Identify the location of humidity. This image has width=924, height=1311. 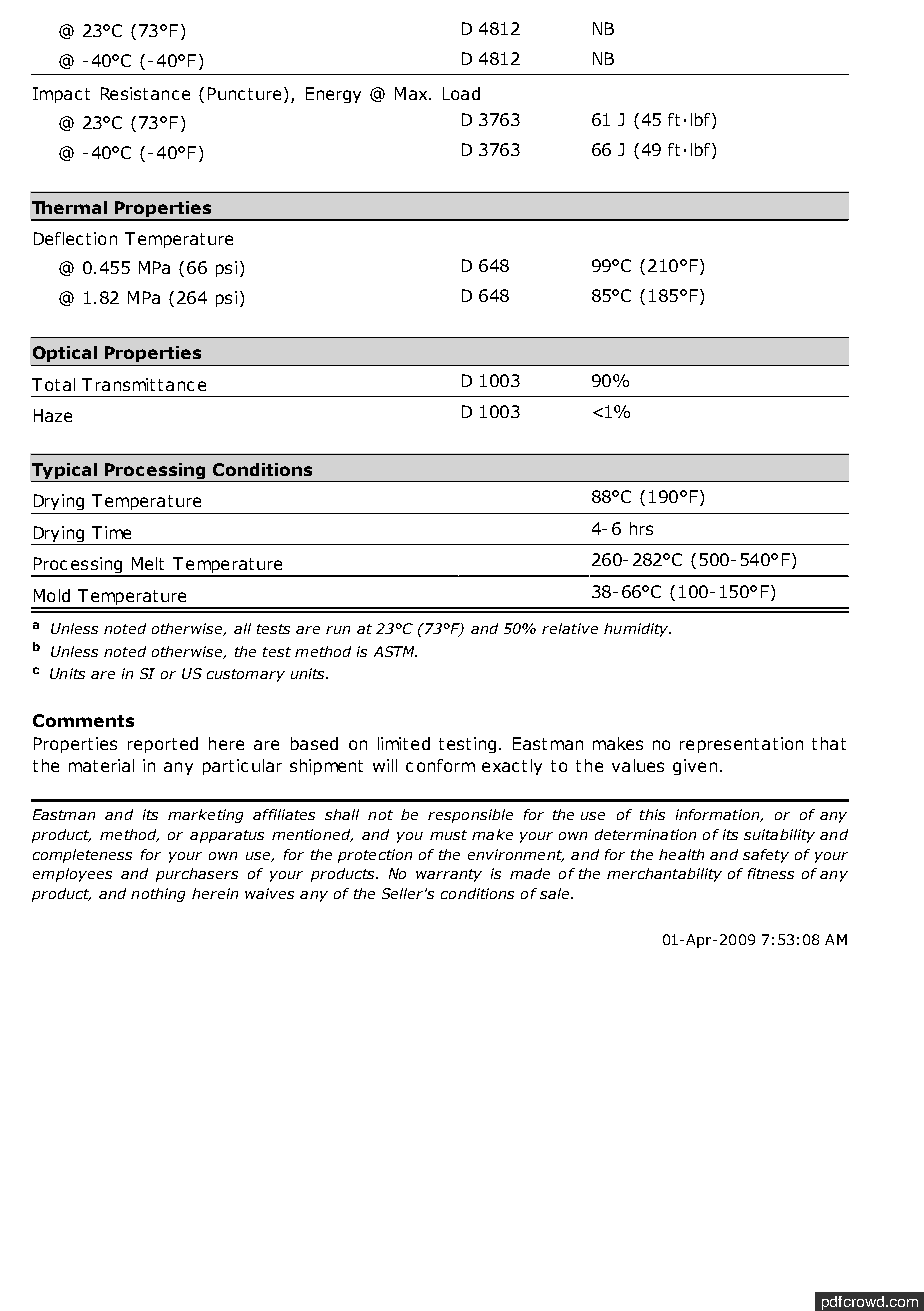
(637, 630).
